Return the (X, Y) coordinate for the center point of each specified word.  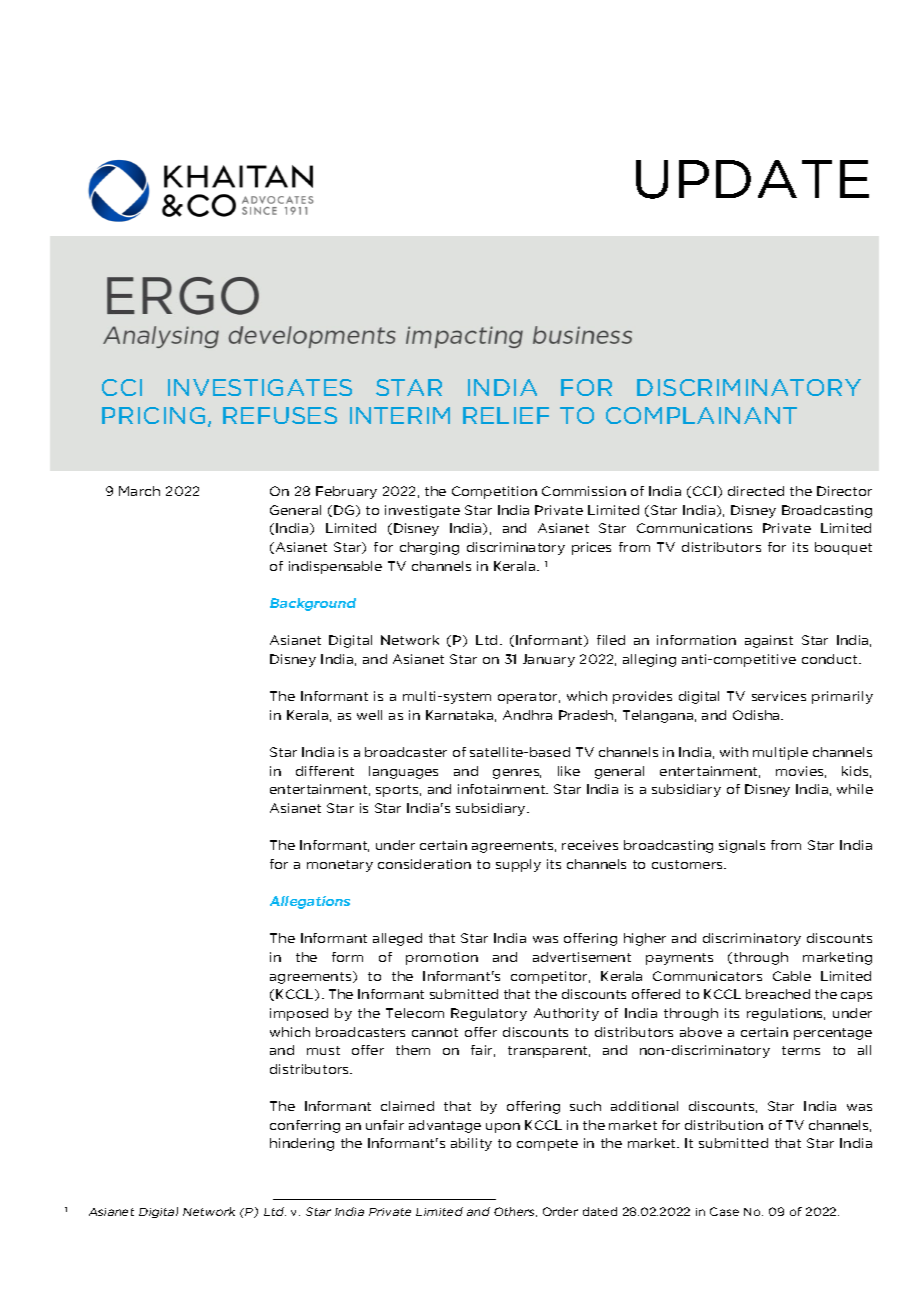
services (779, 696)
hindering (302, 1144)
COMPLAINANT (701, 415)
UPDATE (752, 179)
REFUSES (280, 415)
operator (529, 698)
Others (515, 1212)
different (325, 771)
